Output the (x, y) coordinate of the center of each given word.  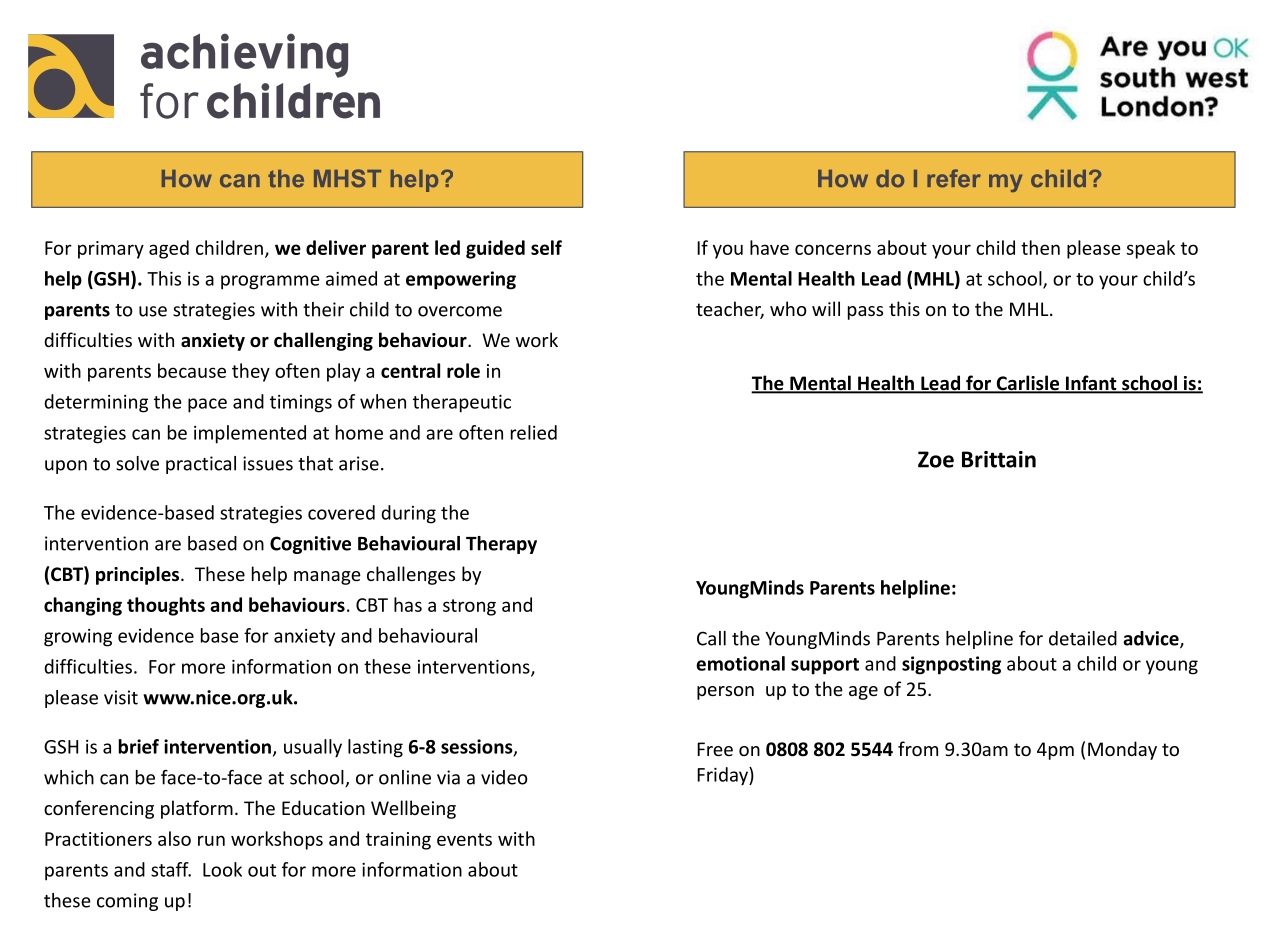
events (464, 839)
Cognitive (310, 545)
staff (171, 869)
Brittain (999, 459)
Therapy (501, 545)
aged (169, 249)
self (546, 247)
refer (954, 178)
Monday (1122, 750)
